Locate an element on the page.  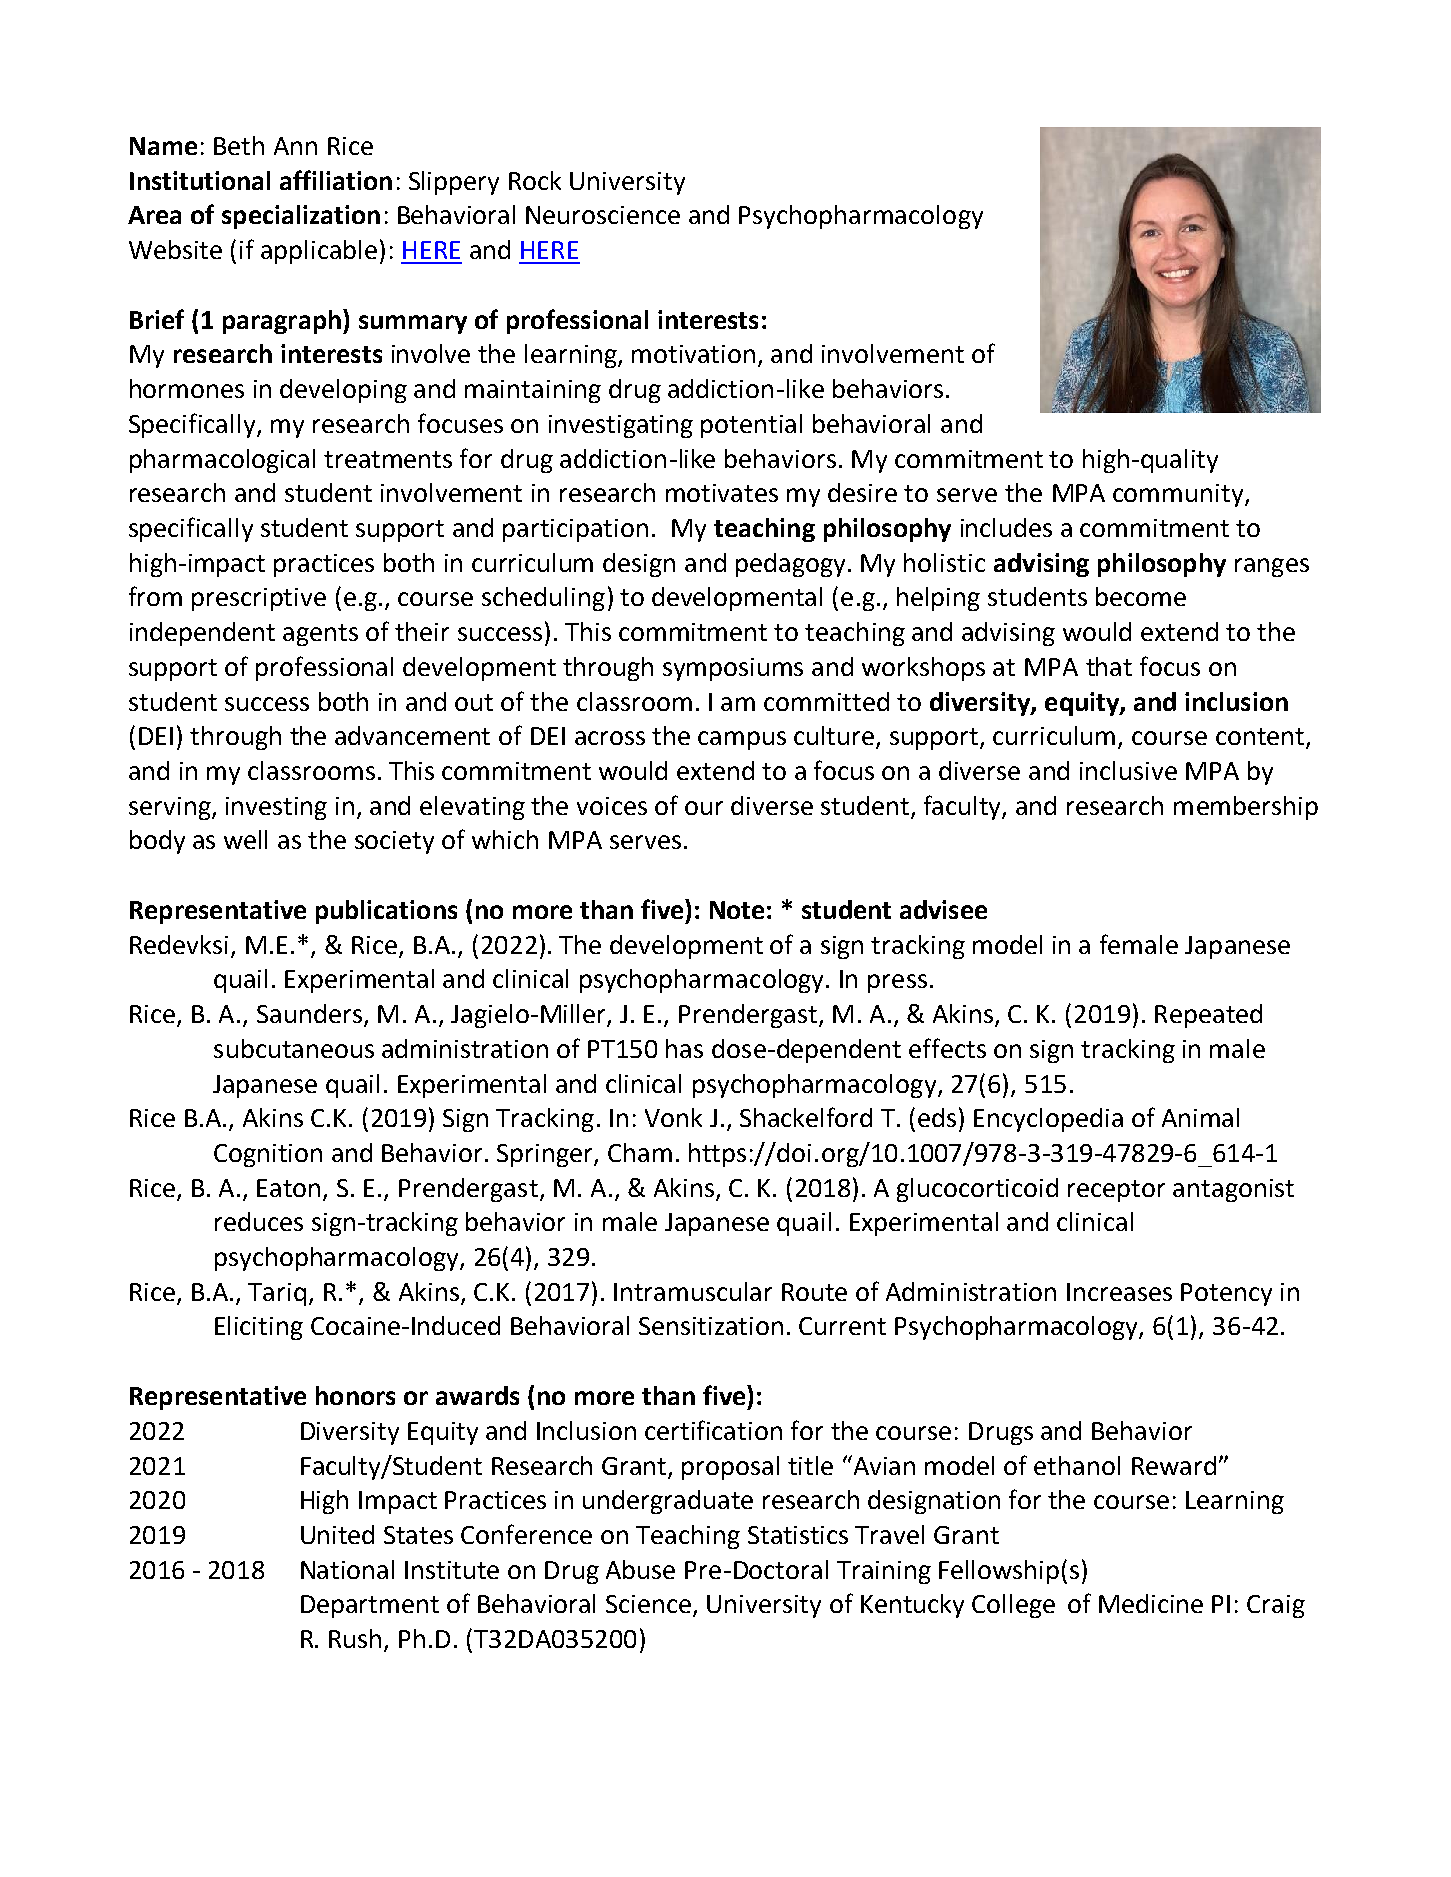
Cognition is located at coordinates (268, 1155).
